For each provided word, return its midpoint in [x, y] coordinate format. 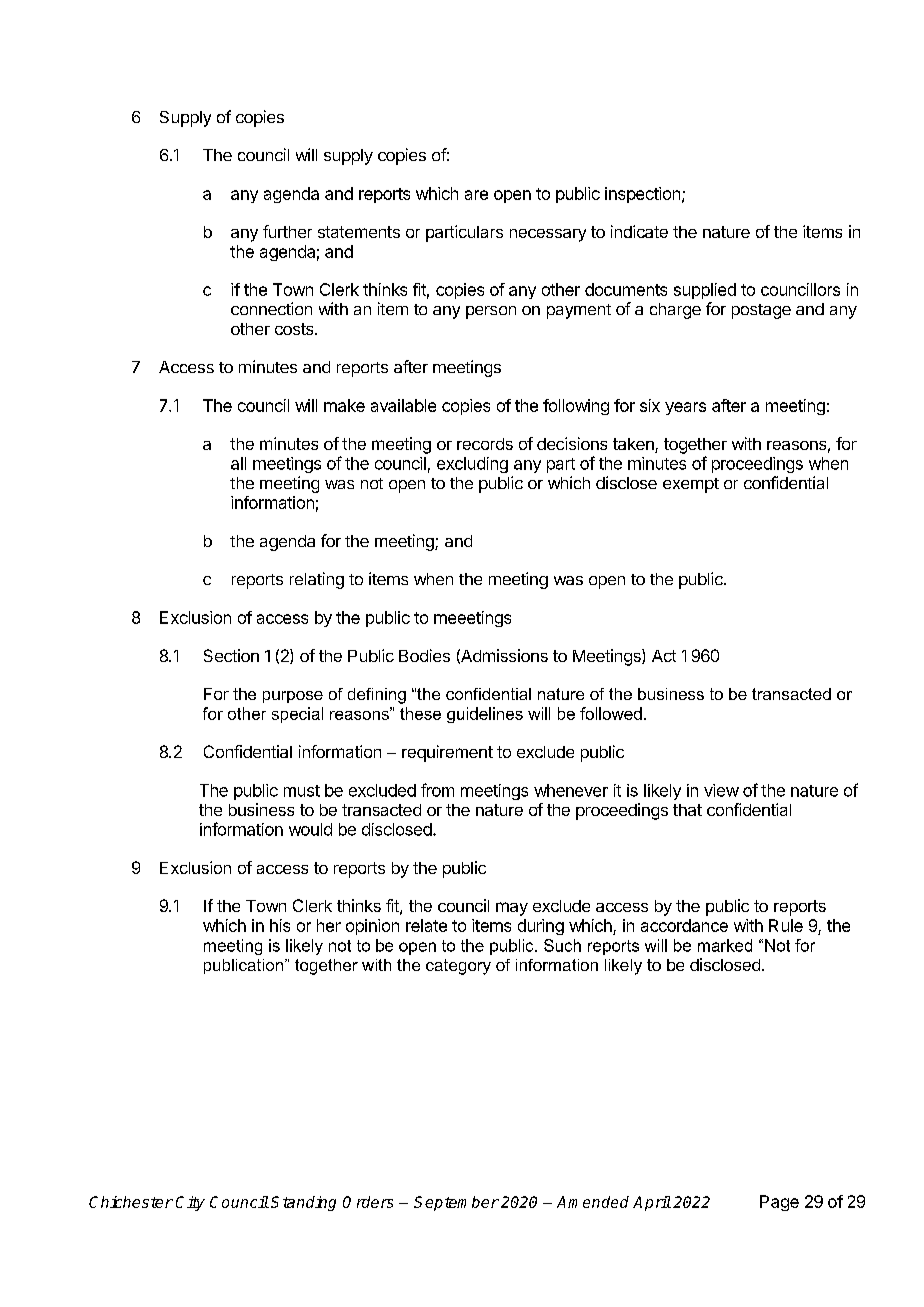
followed [611, 713]
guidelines [485, 715]
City [190, 1203]
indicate [639, 231]
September [456, 1203]
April [652, 1203]
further [287, 231]
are [476, 195]
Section [231, 655]
